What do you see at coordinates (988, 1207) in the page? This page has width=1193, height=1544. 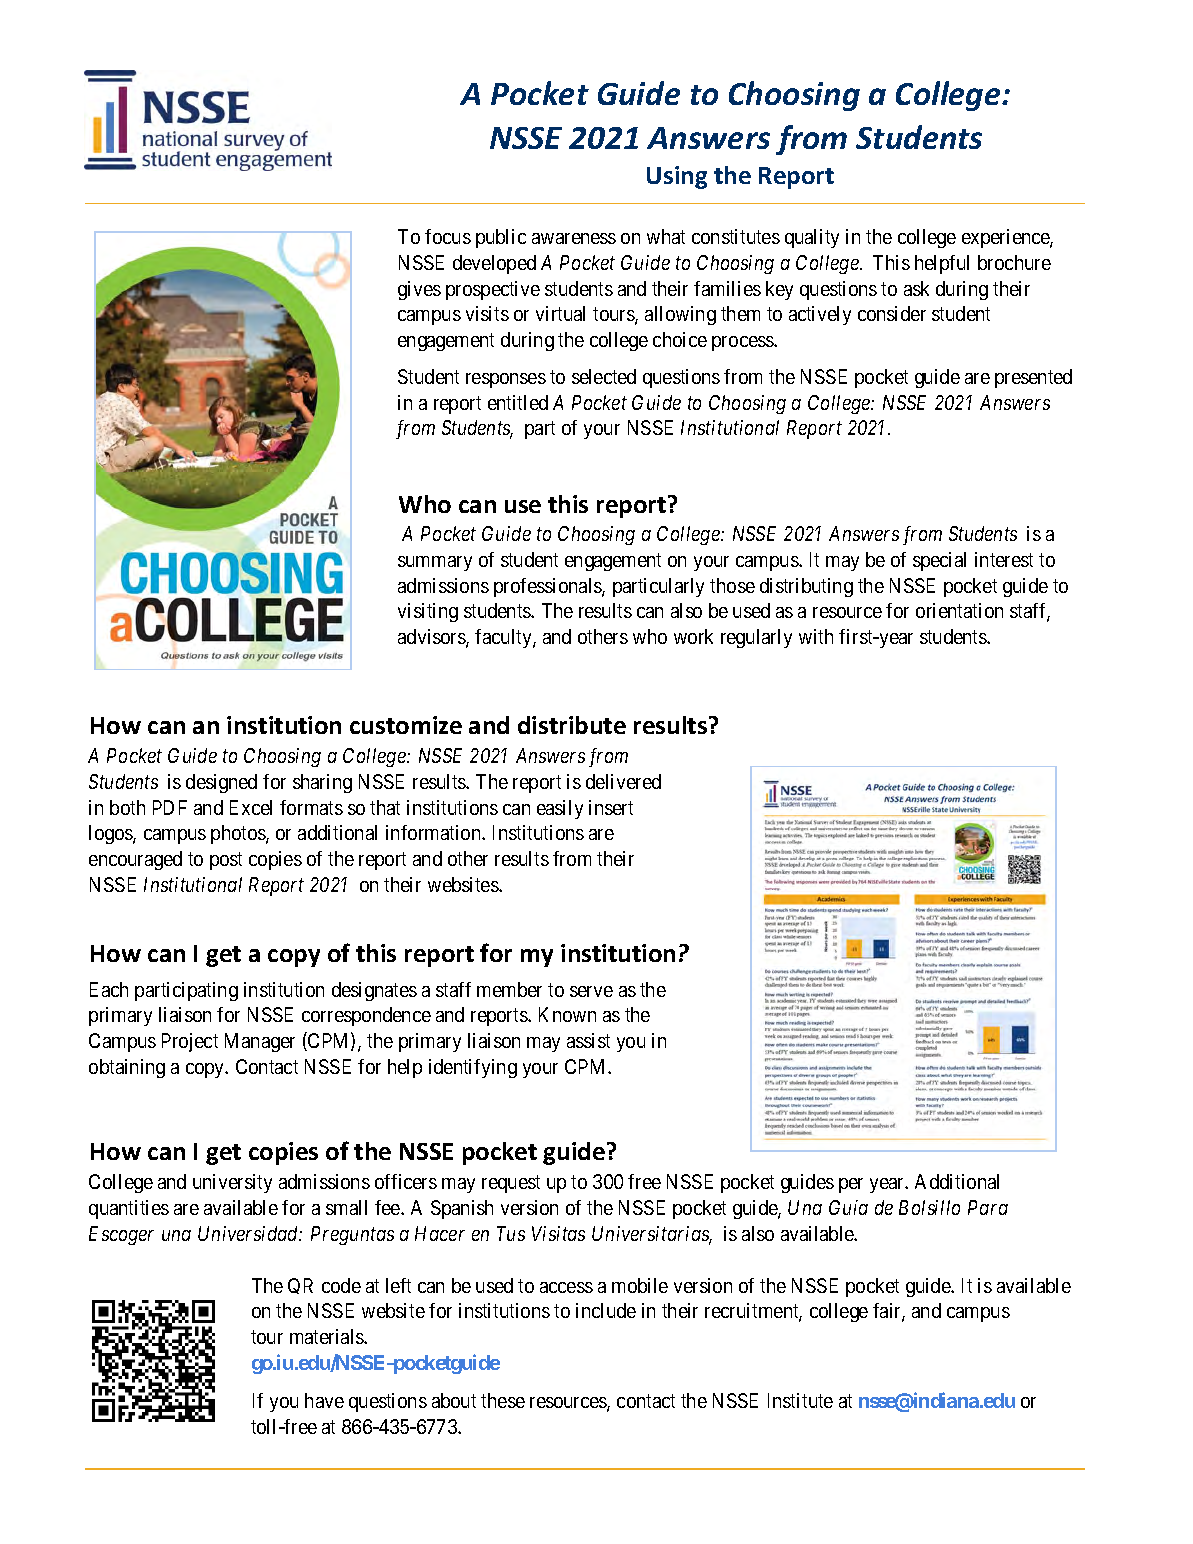 I see `Para` at bounding box center [988, 1207].
